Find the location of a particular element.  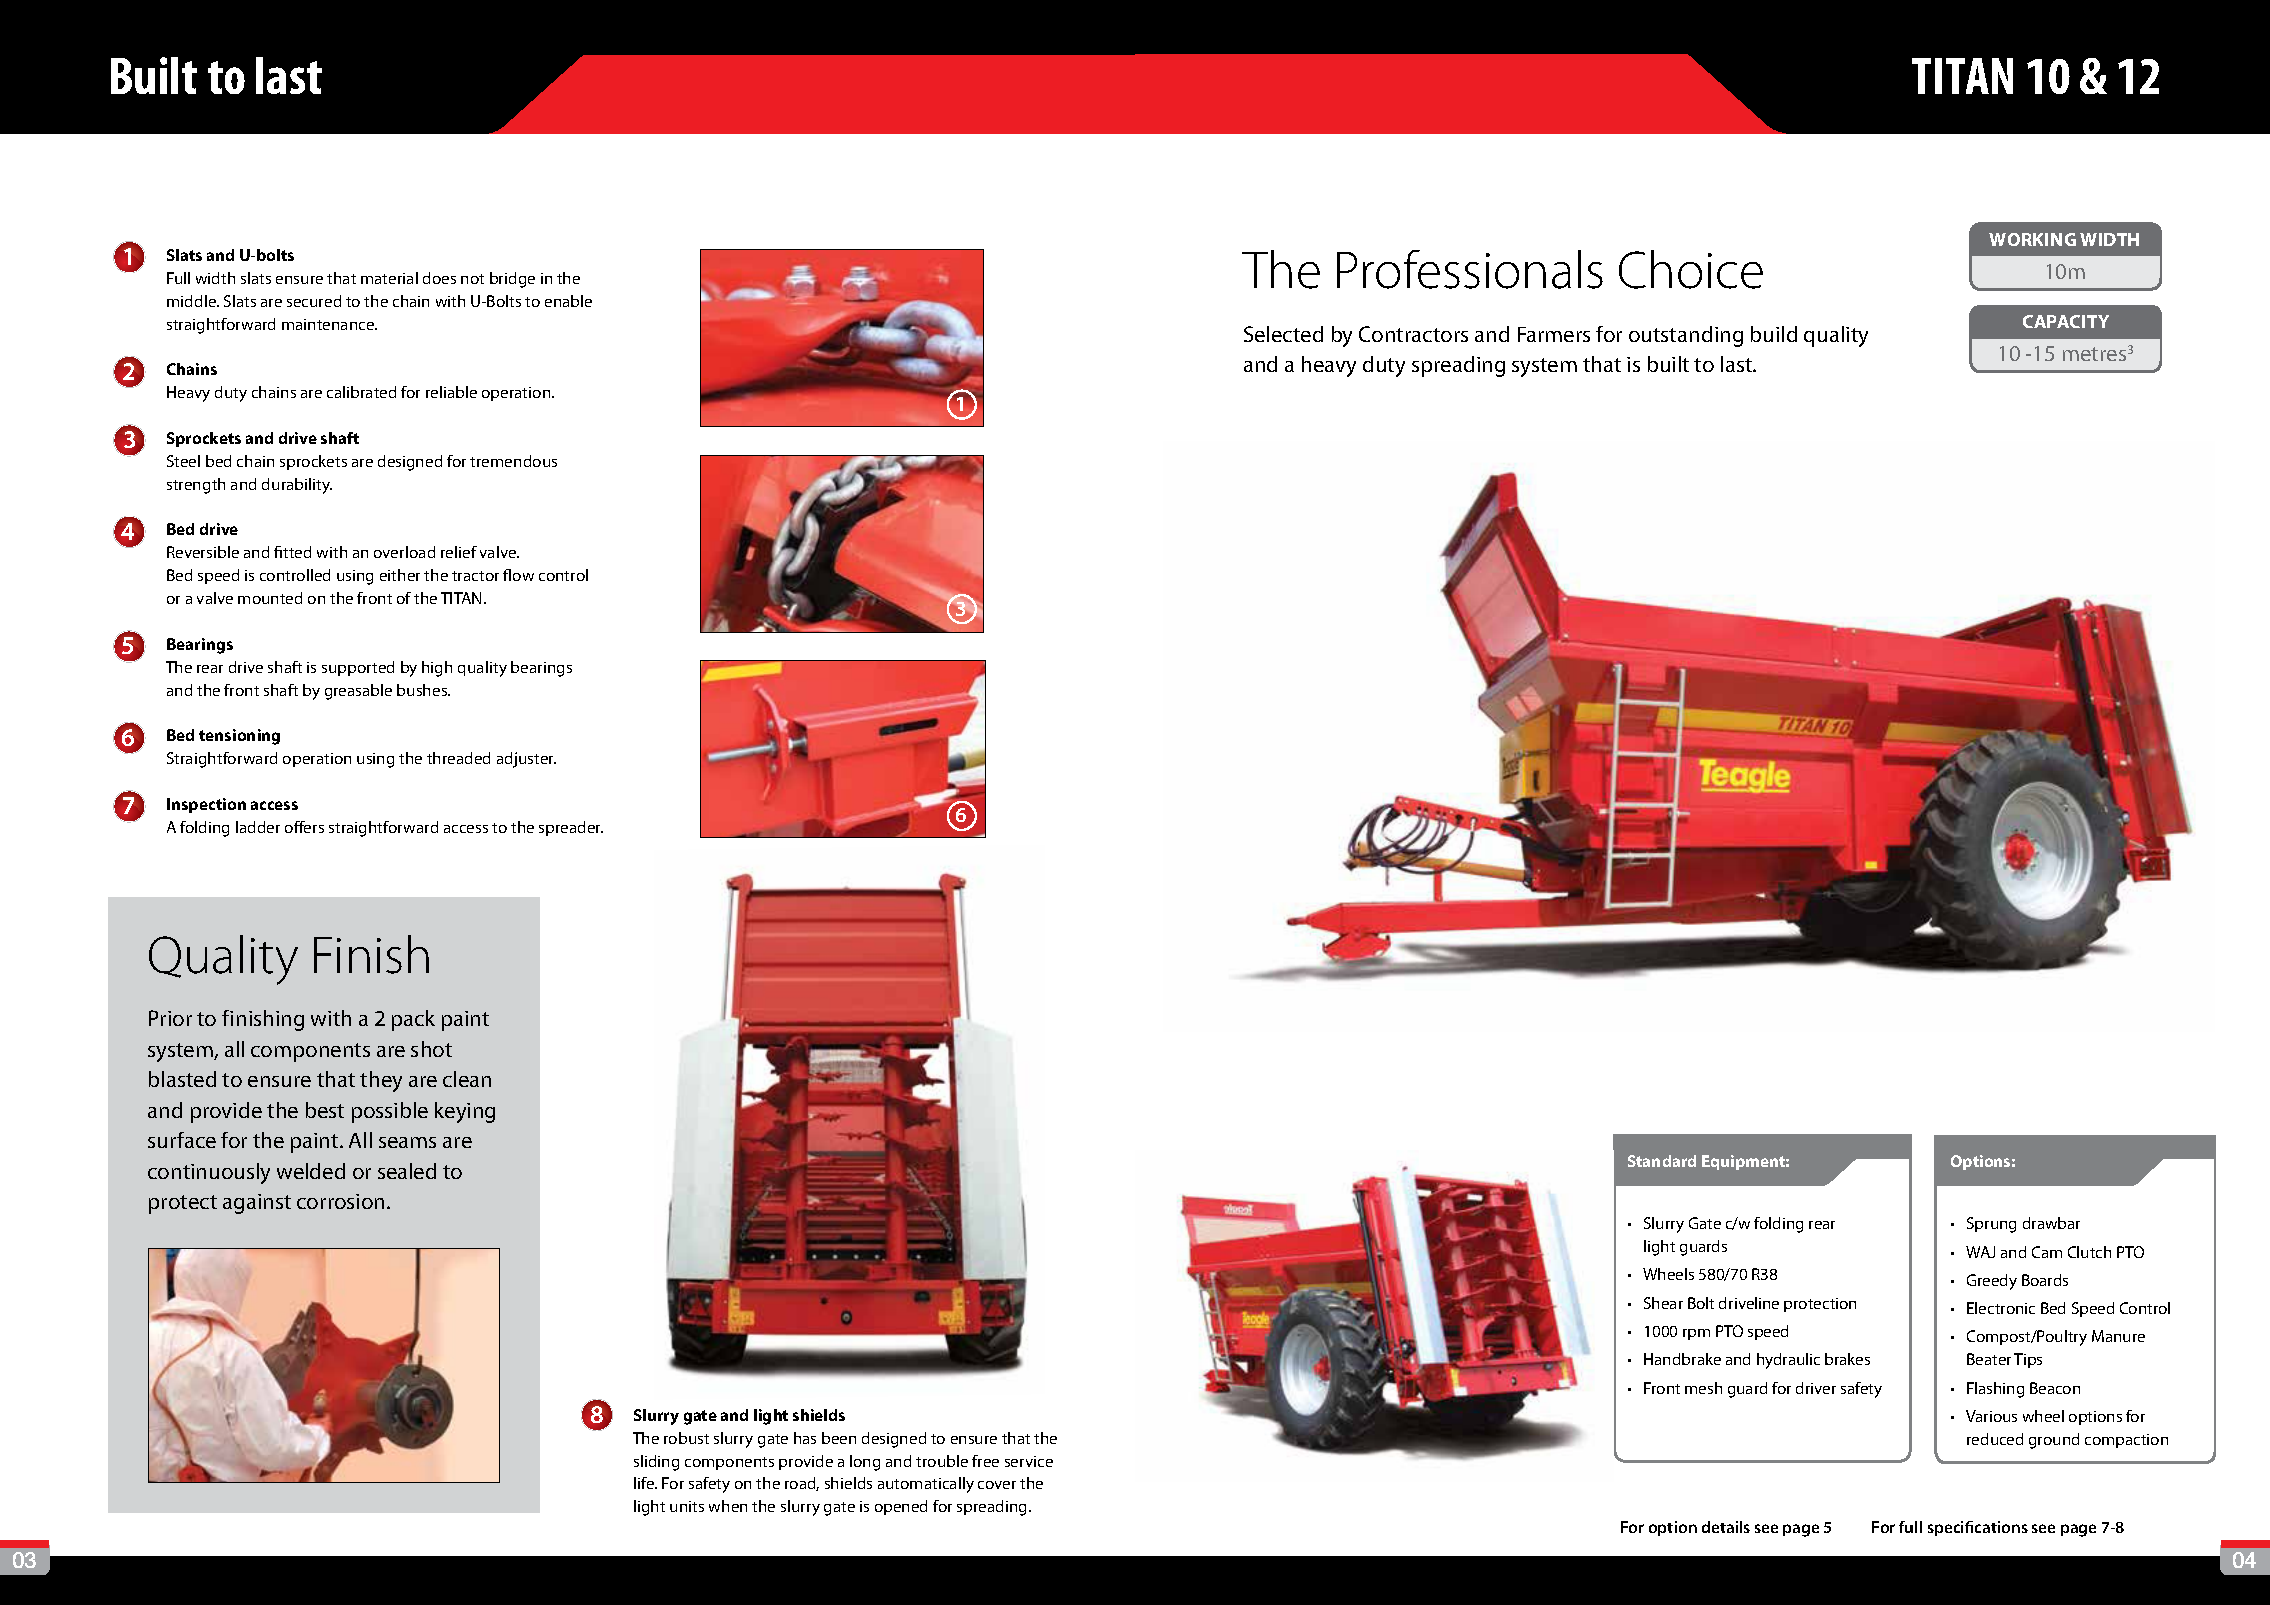

Standard is located at coordinates (1662, 1161).
